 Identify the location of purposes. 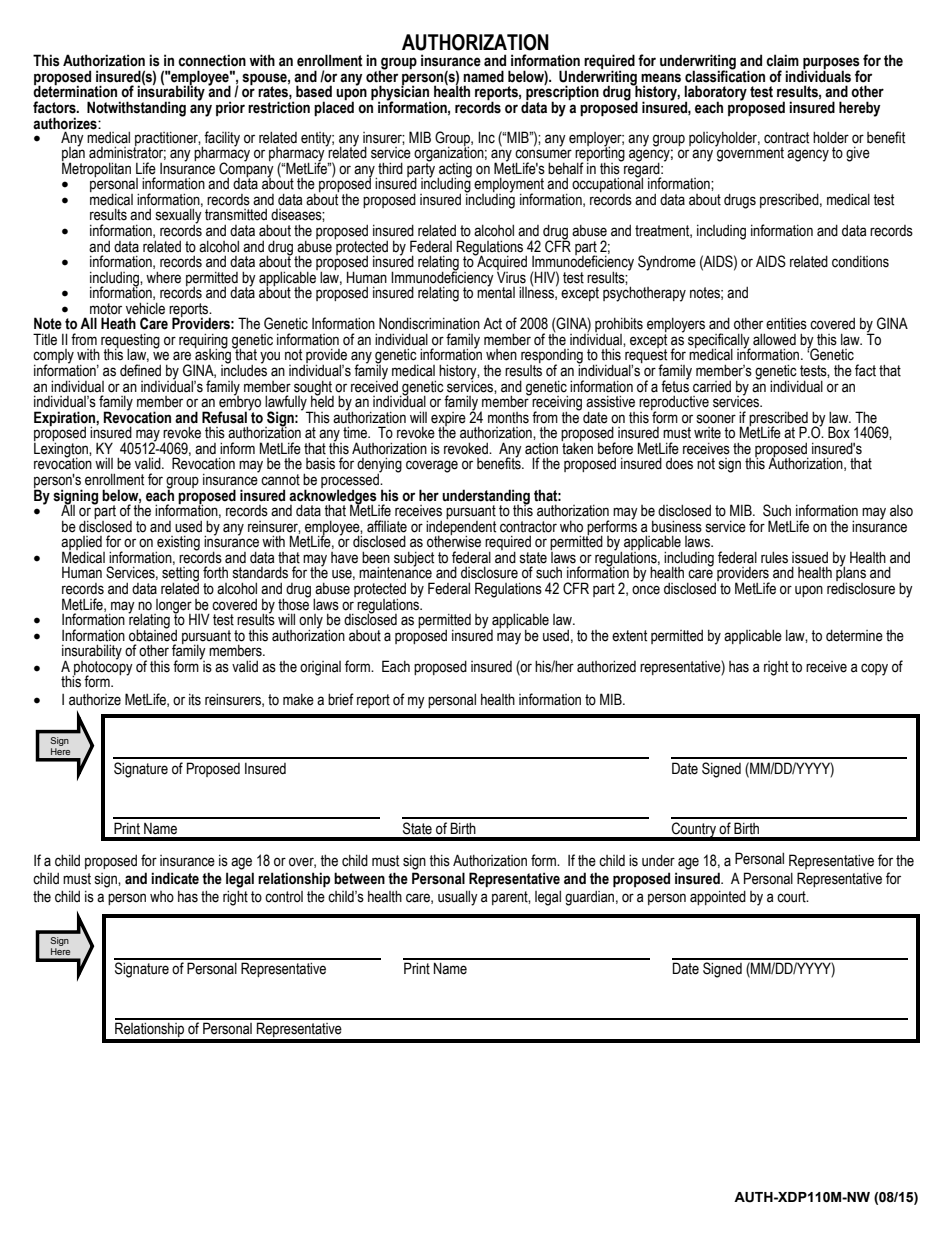
(830, 64).
